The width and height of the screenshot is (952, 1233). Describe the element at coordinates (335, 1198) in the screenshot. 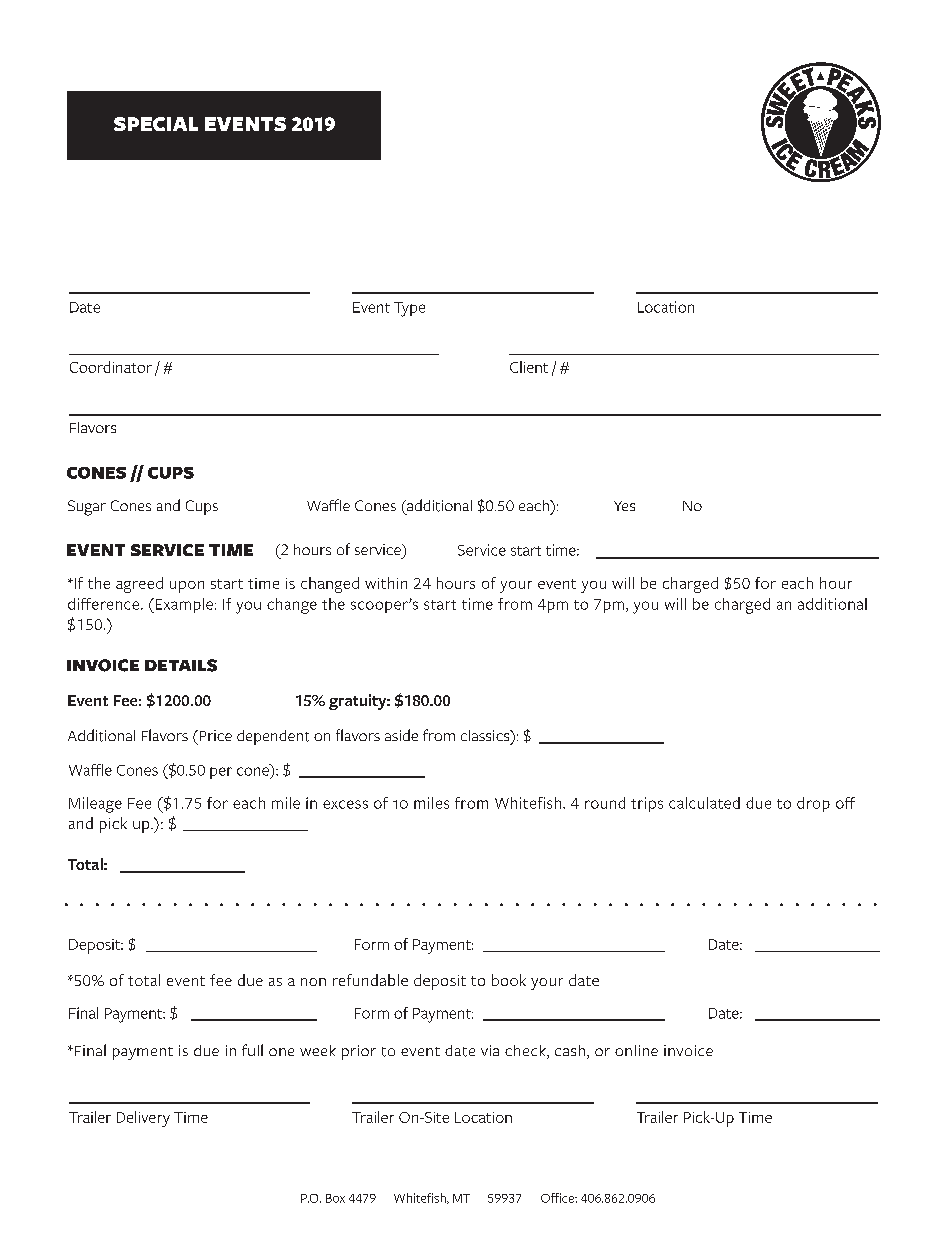

I see `Box` at that location.
